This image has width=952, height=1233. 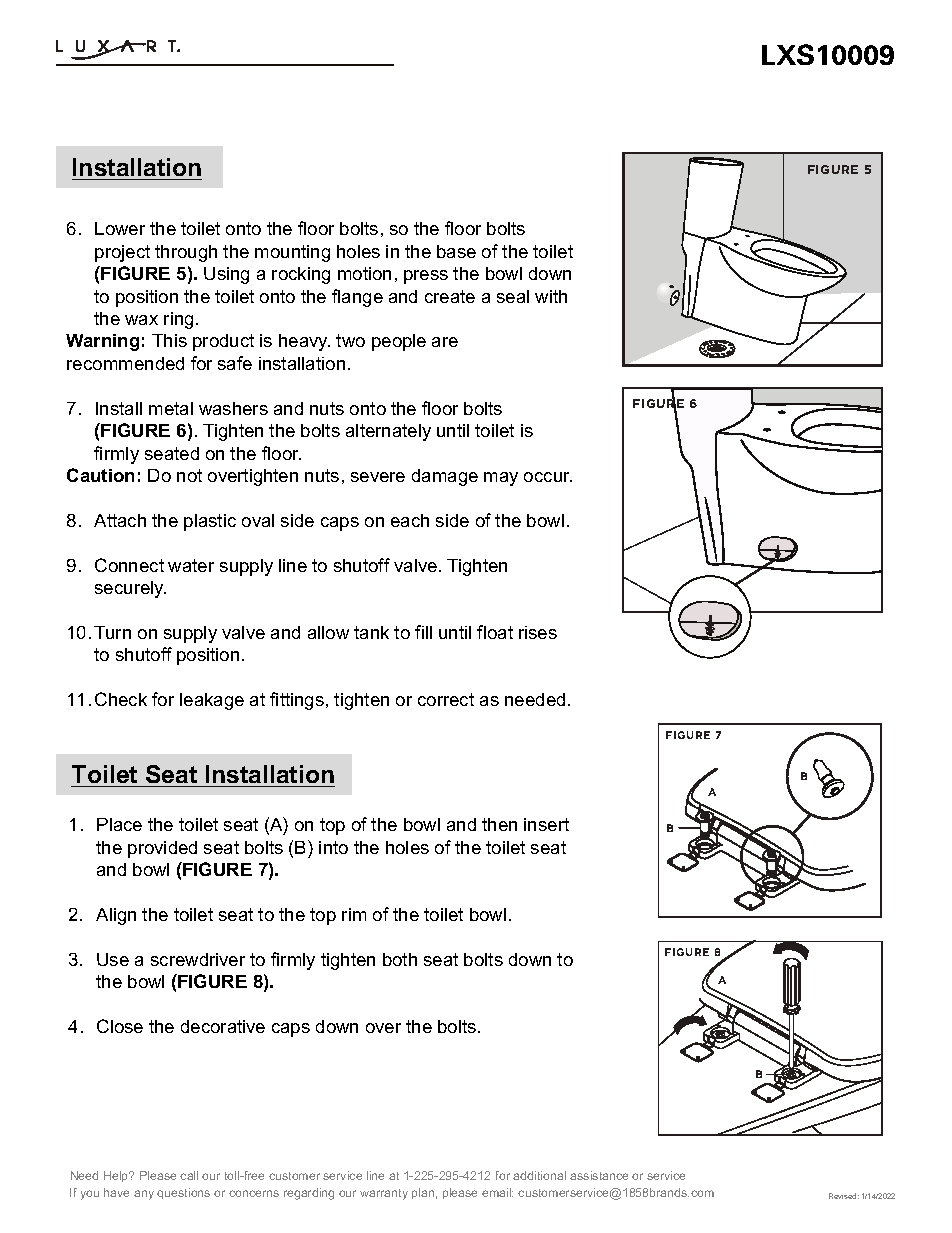 I want to click on rises, so click(x=538, y=632).
